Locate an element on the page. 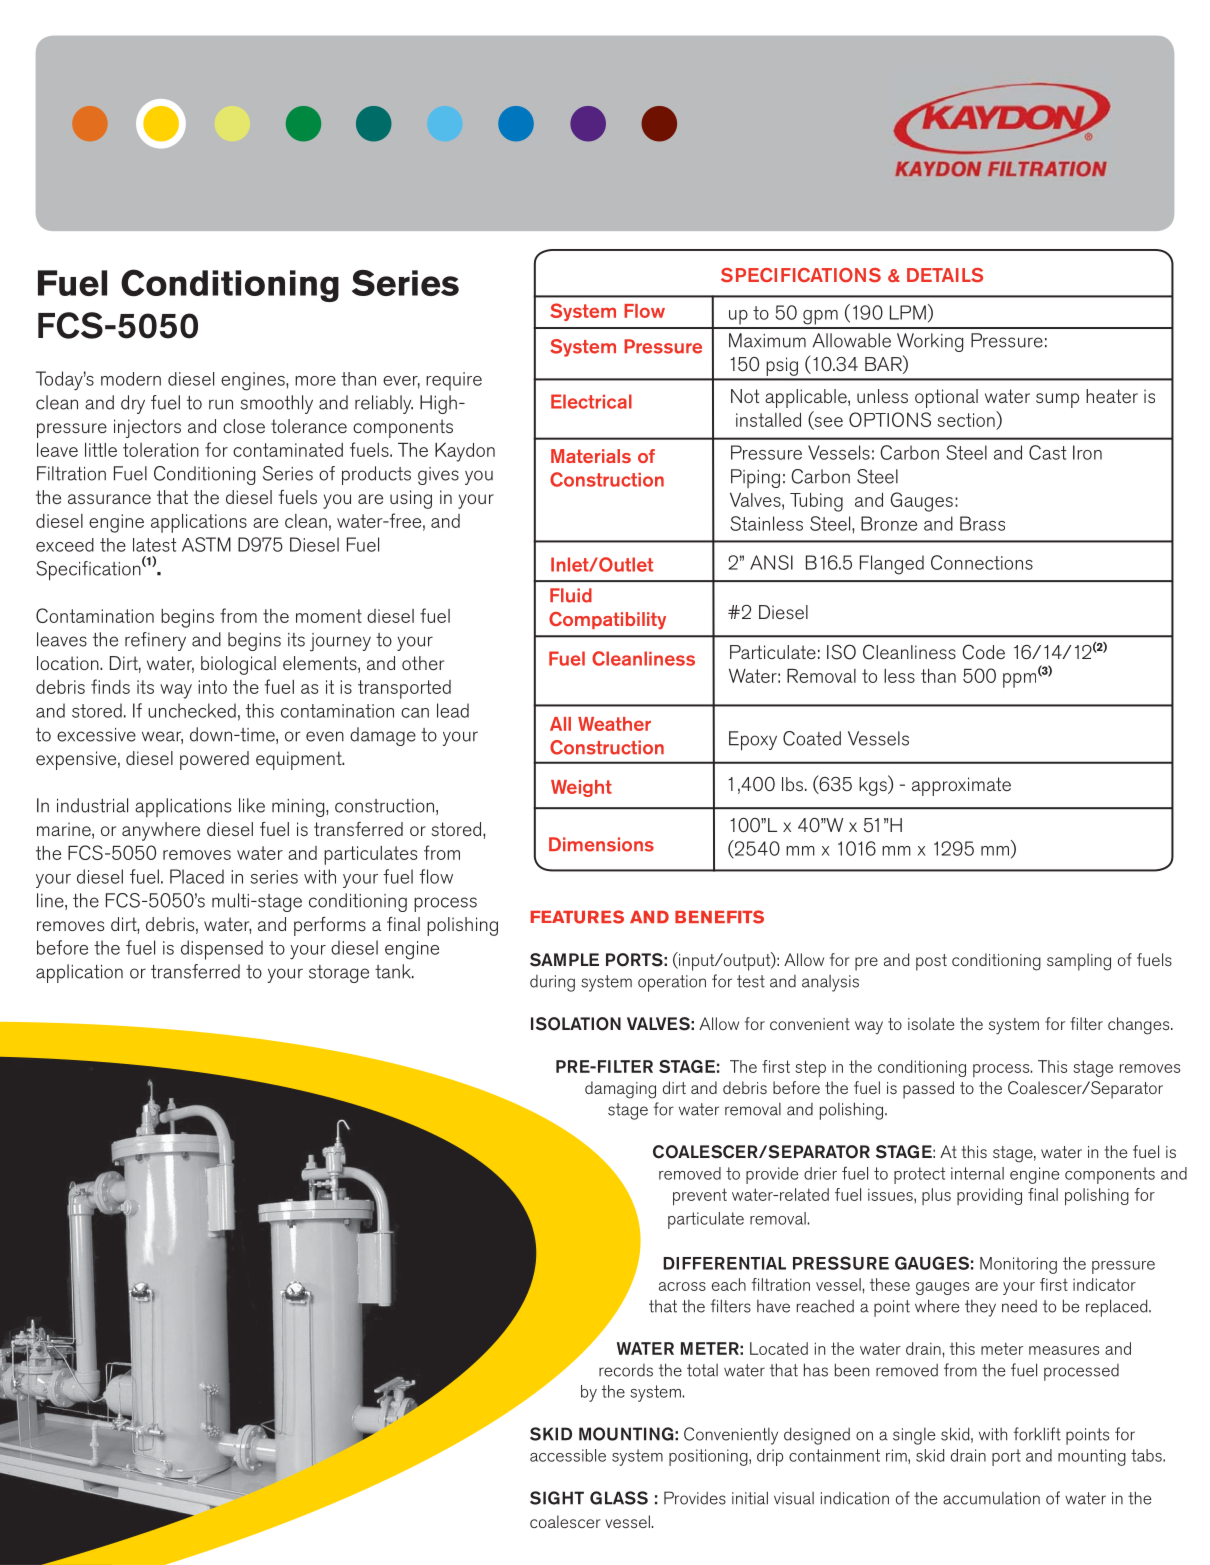  accessible is located at coordinates (568, 1455).
